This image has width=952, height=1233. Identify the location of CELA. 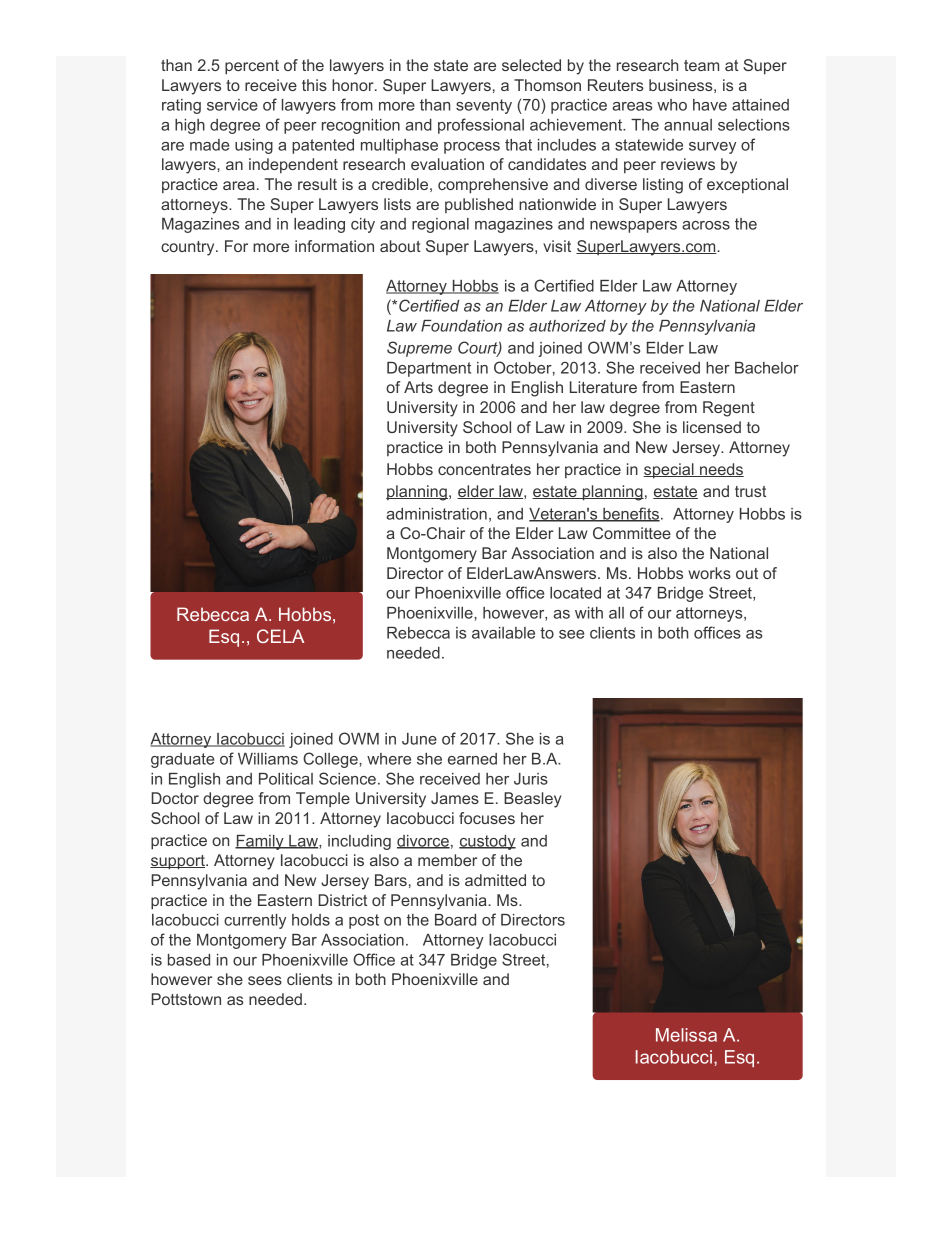
(280, 636).
